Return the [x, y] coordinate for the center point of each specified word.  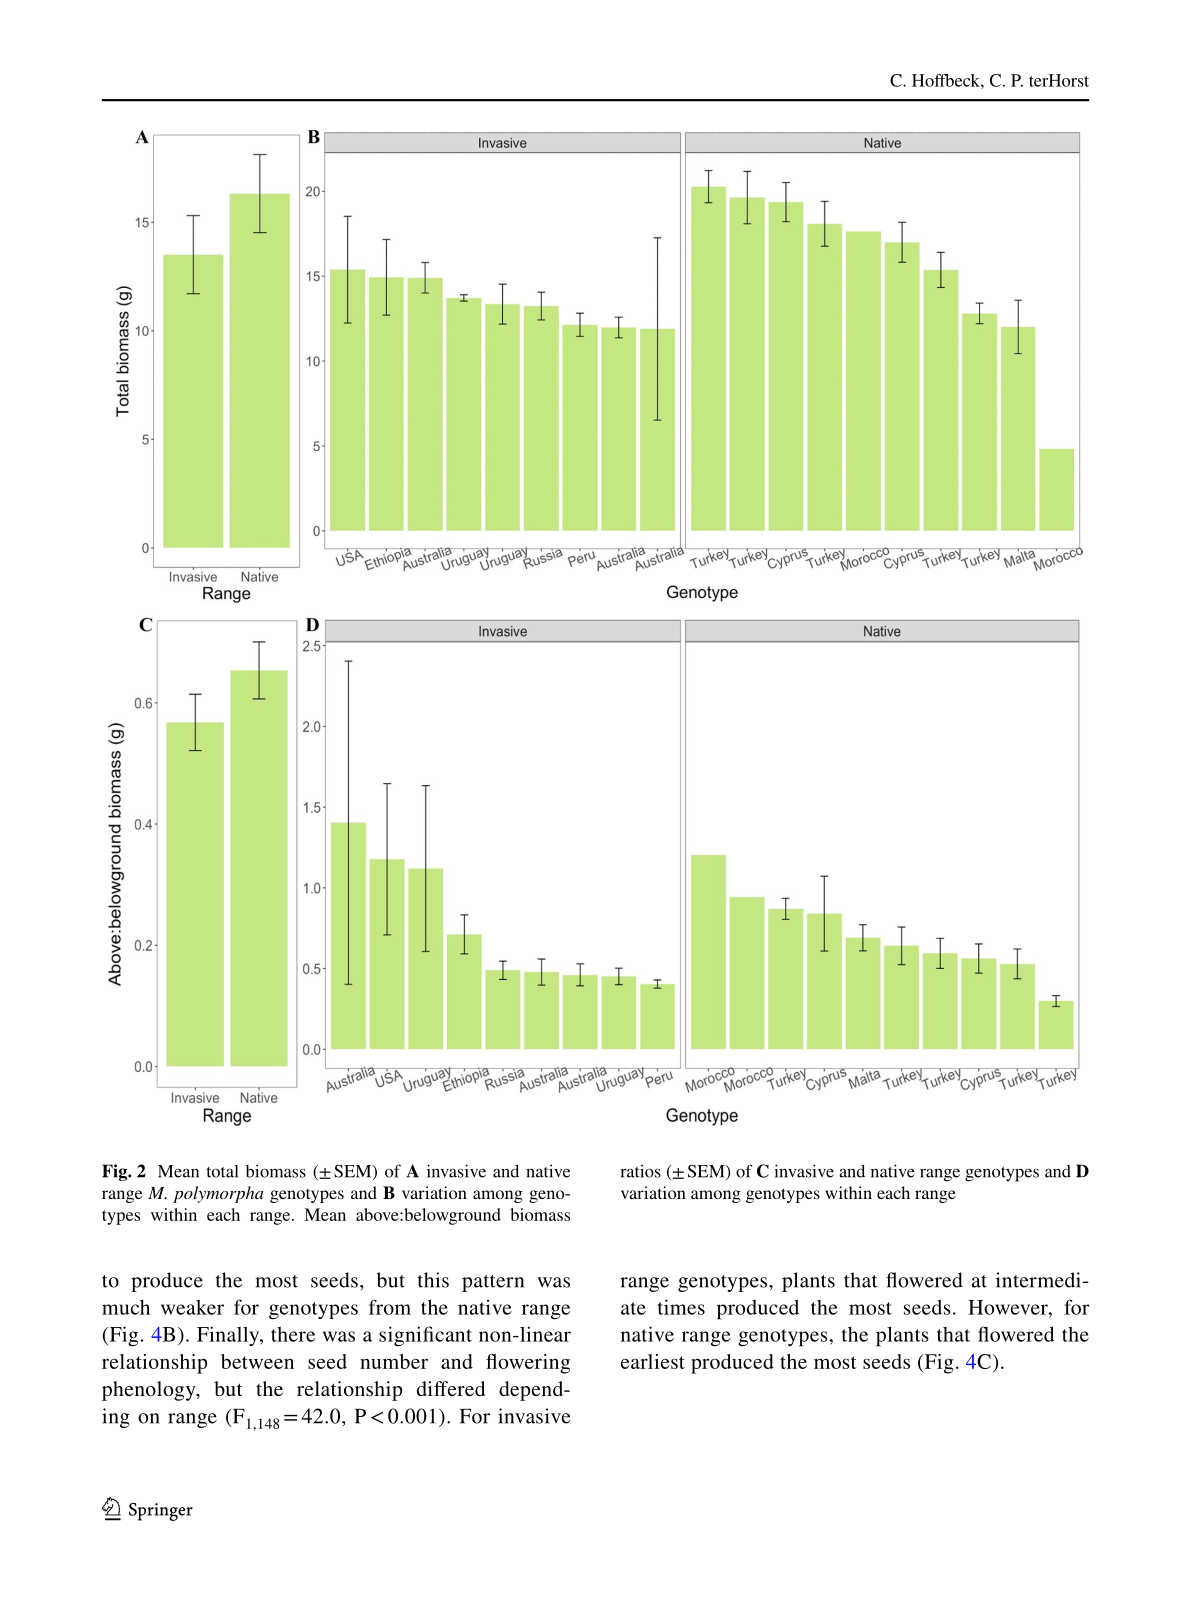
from [390, 1307]
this [433, 1280]
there [293, 1334]
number [394, 1361]
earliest [653, 1361]
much [126, 1307]
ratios [640, 1171]
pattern [493, 1283]
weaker [192, 1307]
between [257, 1361]
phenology [150, 1391]
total [222, 1171]
